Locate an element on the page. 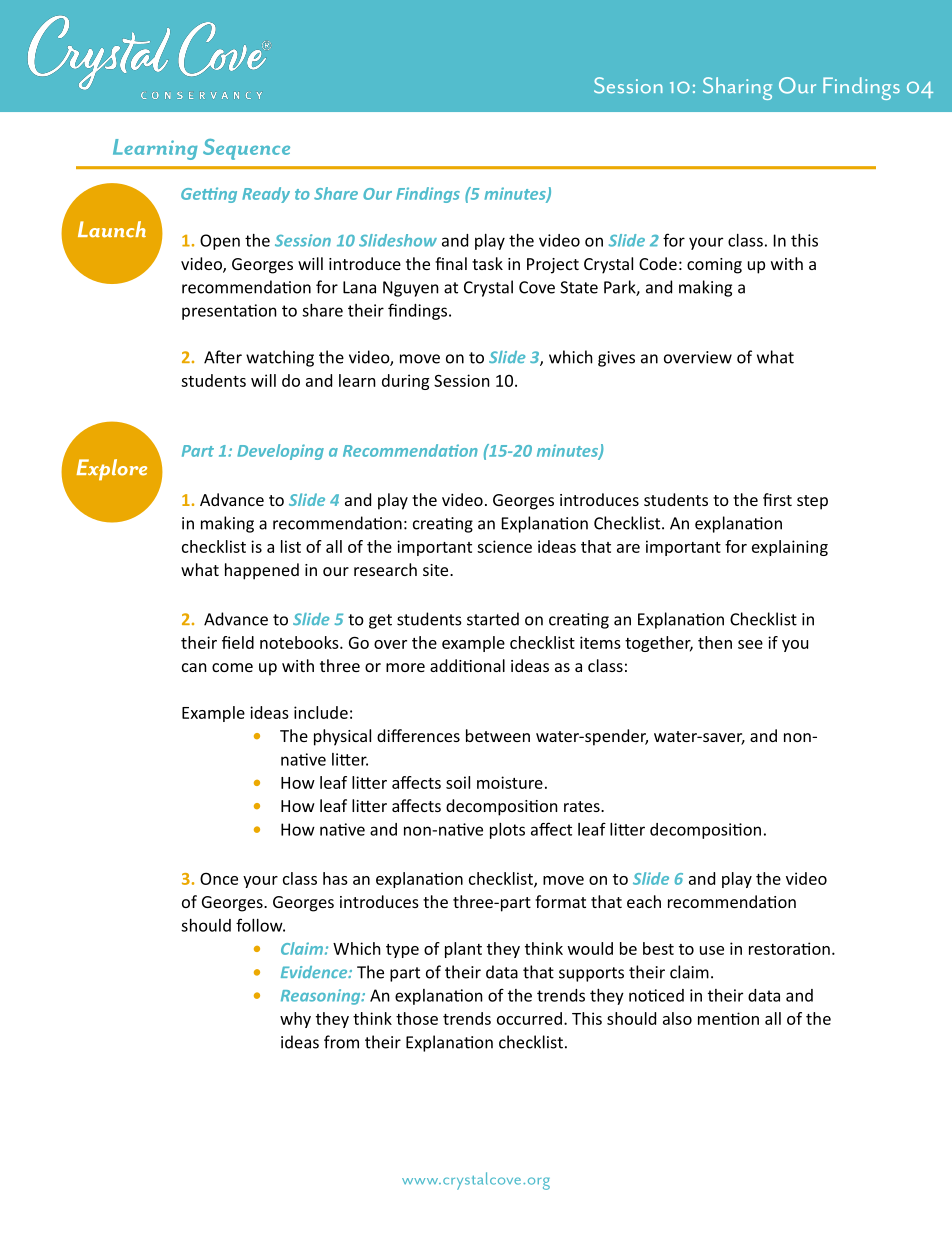 The height and width of the image is (1233, 952). Sequence is located at coordinates (246, 149).
